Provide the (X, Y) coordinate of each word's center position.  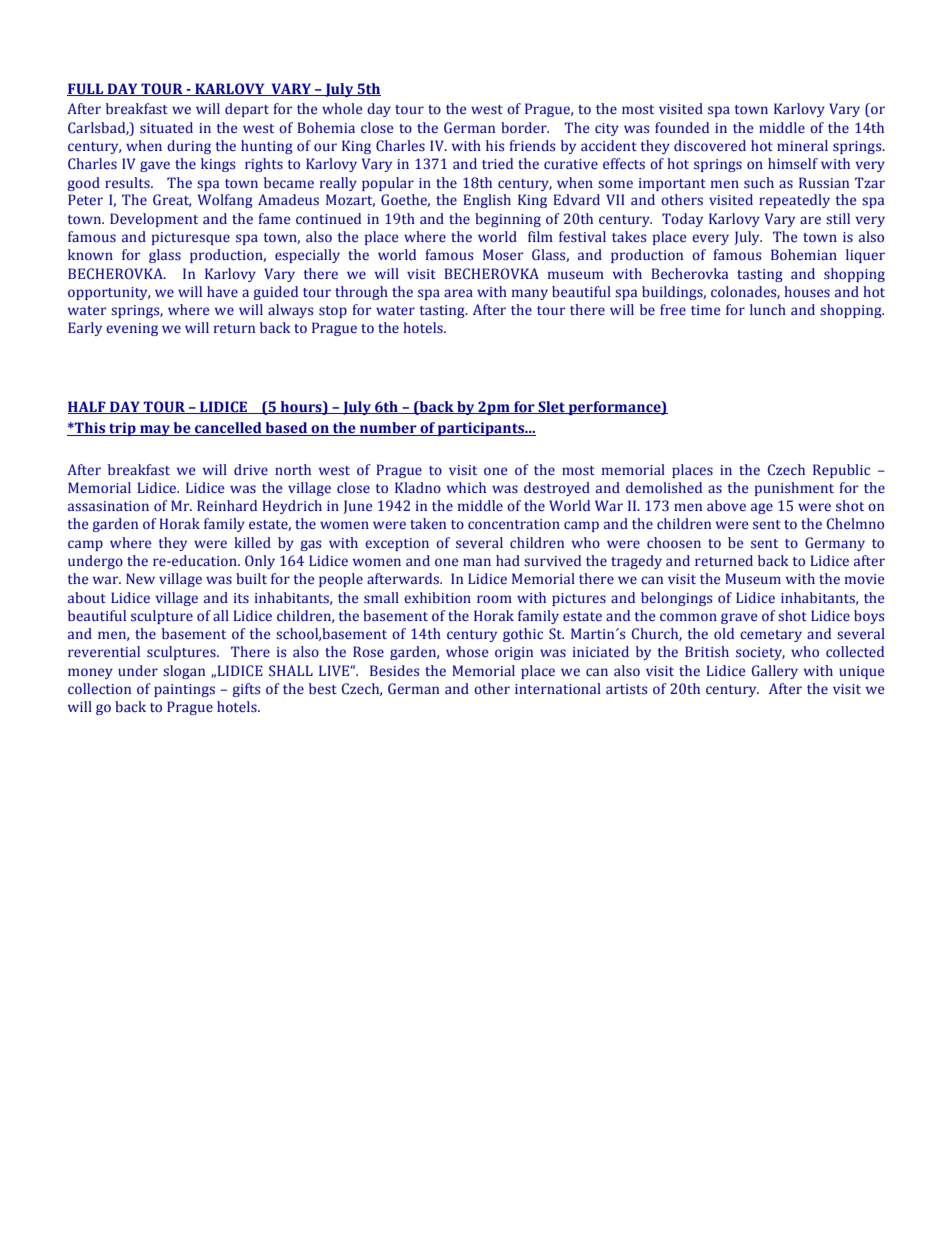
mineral (802, 146)
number (388, 429)
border (525, 128)
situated (166, 128)
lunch (768, 309)
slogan (184, 672)
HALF (88, 407)
